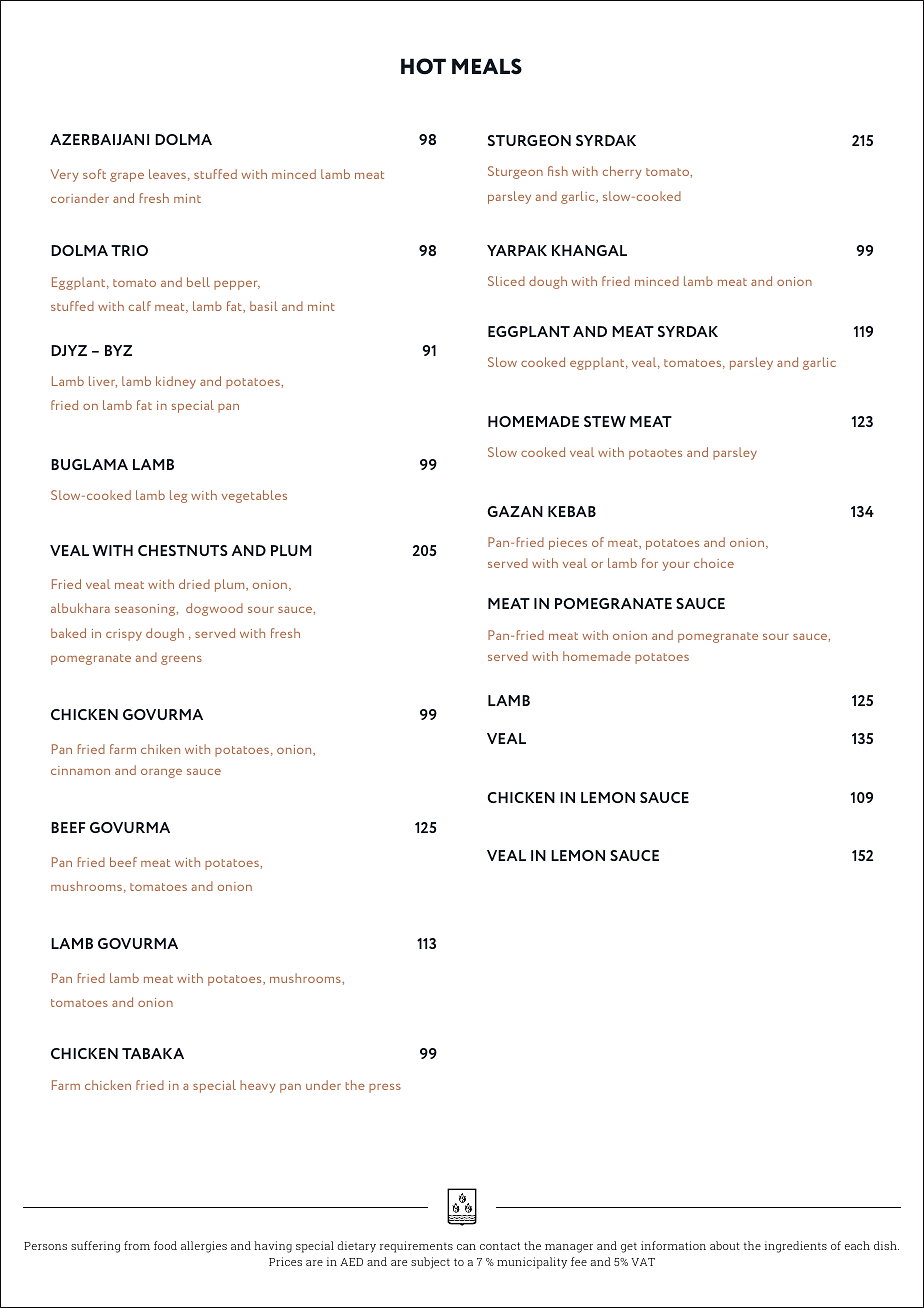 Image resolution: width=924 pixels, height=1308 pixels. Describe the element at coordinates (675, 566) in the screenshot. I see `your` at that location.
